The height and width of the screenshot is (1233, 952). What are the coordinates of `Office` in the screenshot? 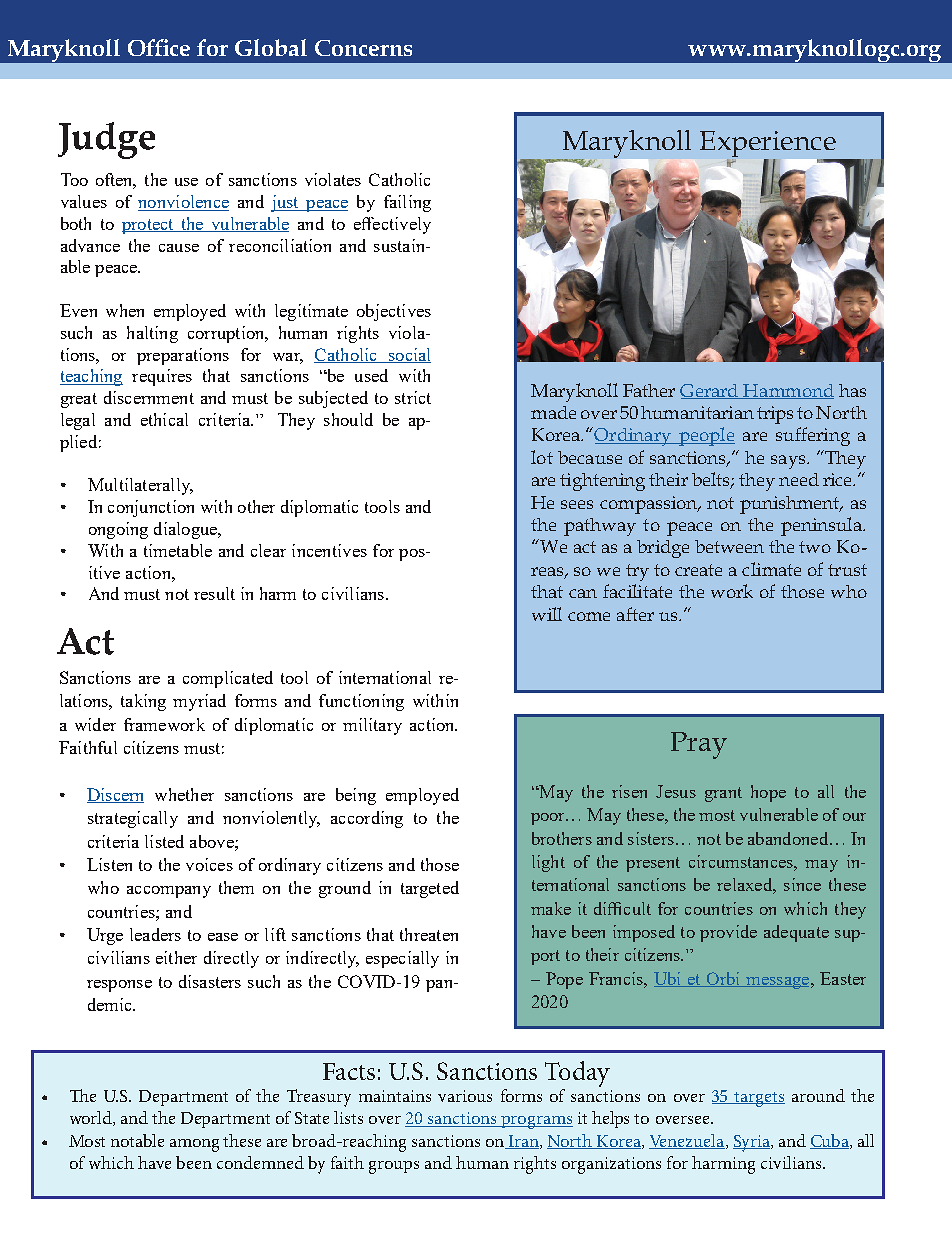 It's located at (159, 47).
